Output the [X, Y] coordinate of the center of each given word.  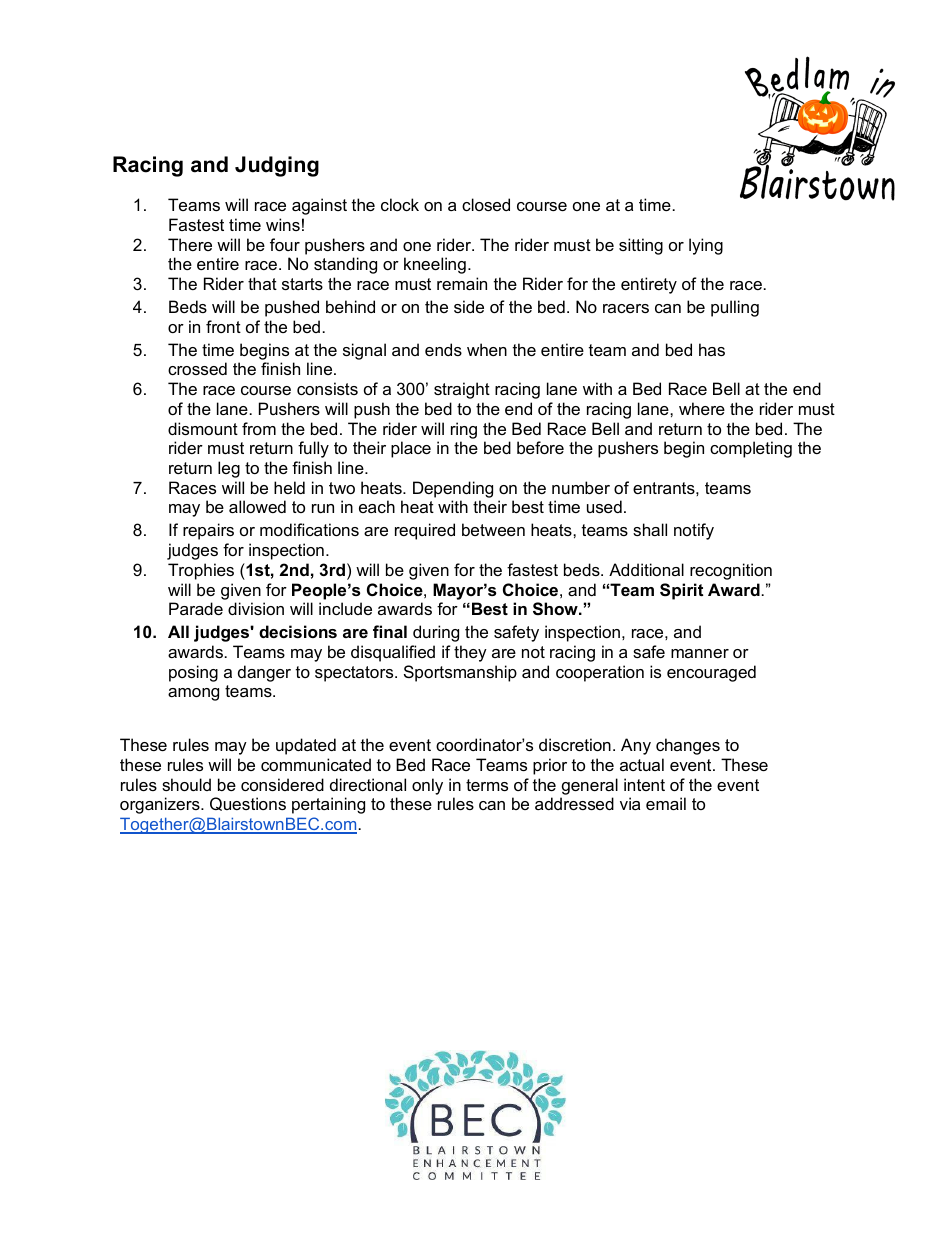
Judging [277, 166]
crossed [197, 368]
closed [486, 204]
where [702, 408]
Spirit [681, 591]
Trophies [201, 571]
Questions [248, 804]
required [425, 531]
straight [462, 390]
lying [706, 246]
